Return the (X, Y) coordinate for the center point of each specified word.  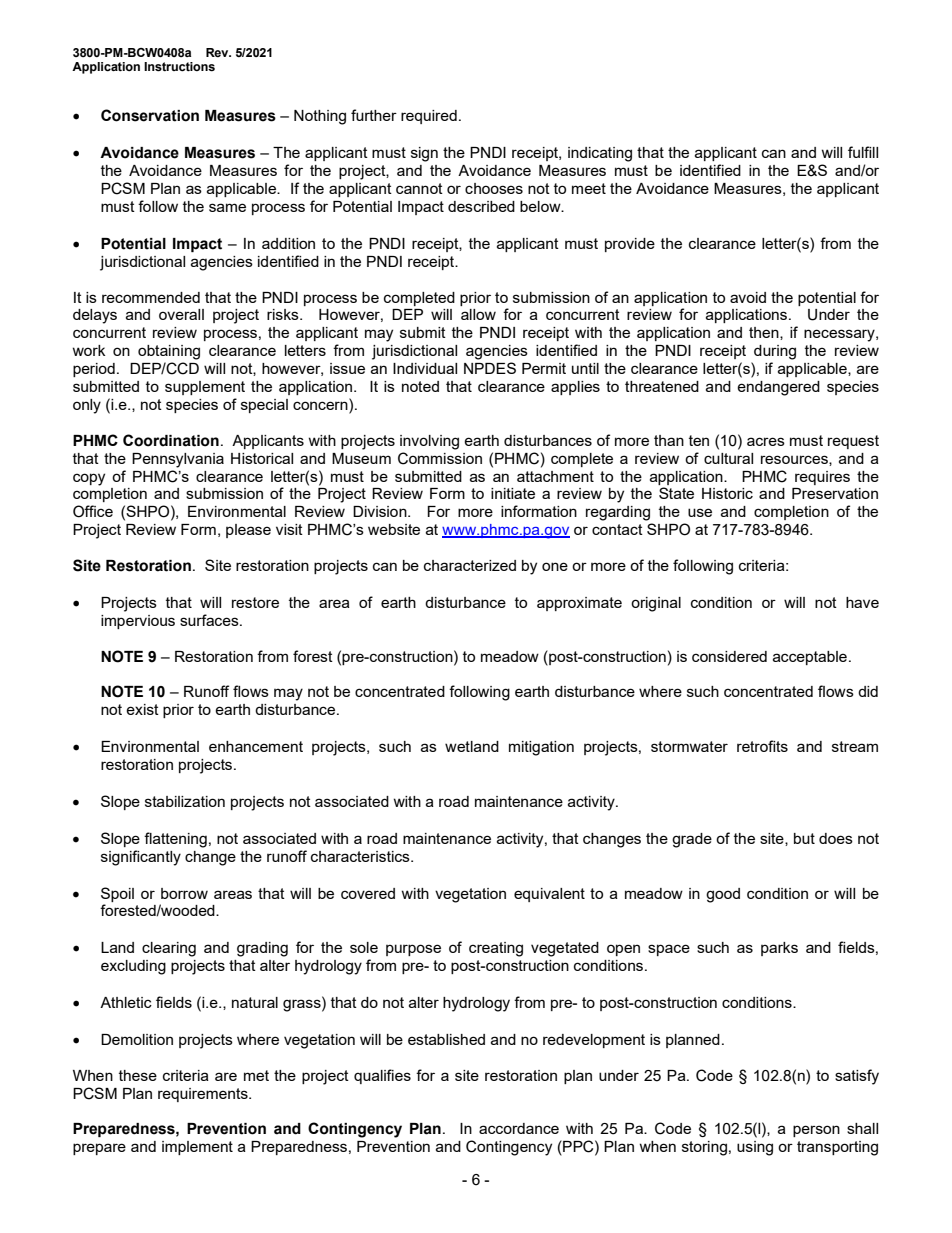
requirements (204, 1095)
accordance (519, 1128)
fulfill (863, 152)
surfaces (210, 620)
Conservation (150, 115)
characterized (470, 565)
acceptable (810, 658)
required (429, 117)
